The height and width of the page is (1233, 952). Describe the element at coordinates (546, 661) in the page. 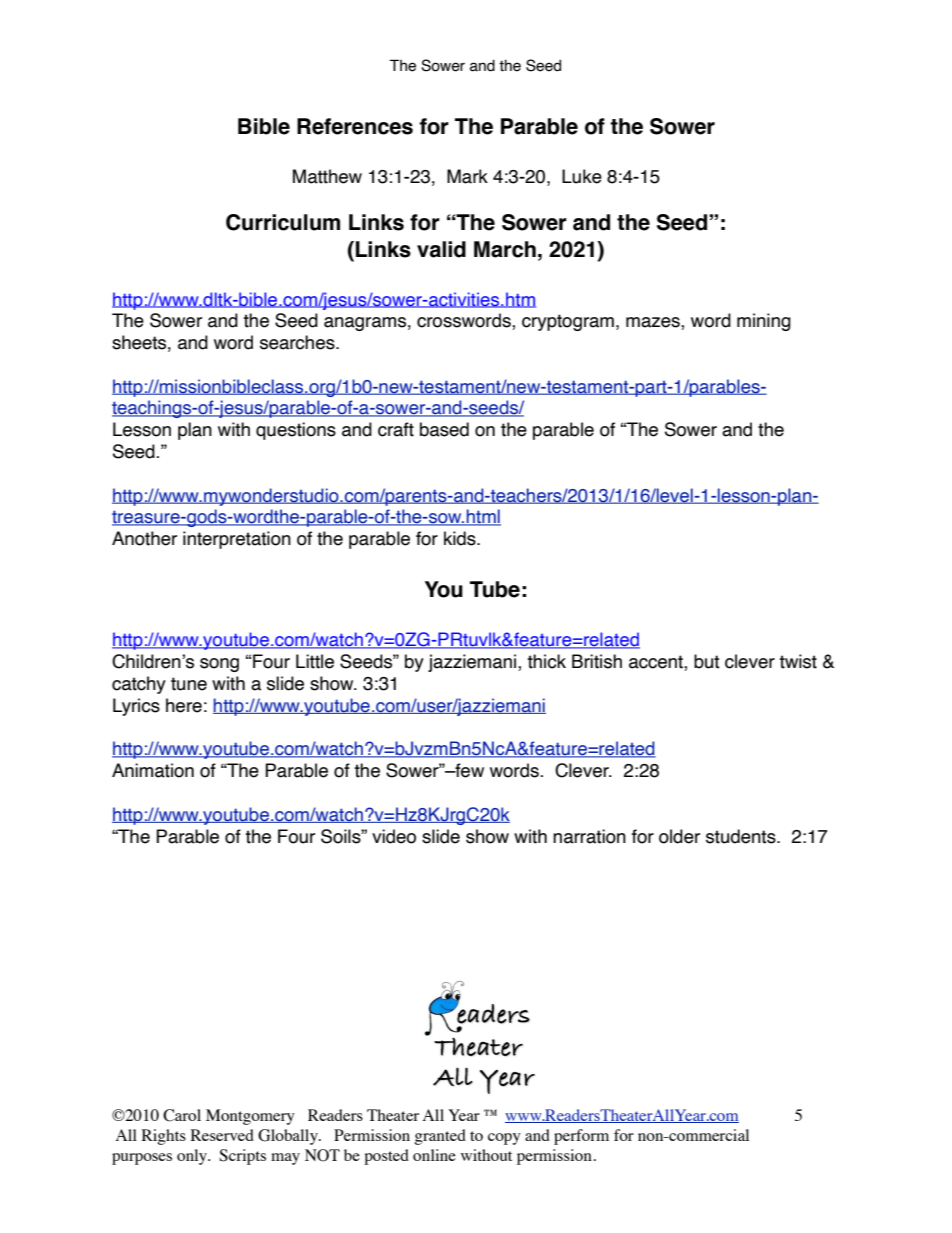

I see `thick` at that location.
